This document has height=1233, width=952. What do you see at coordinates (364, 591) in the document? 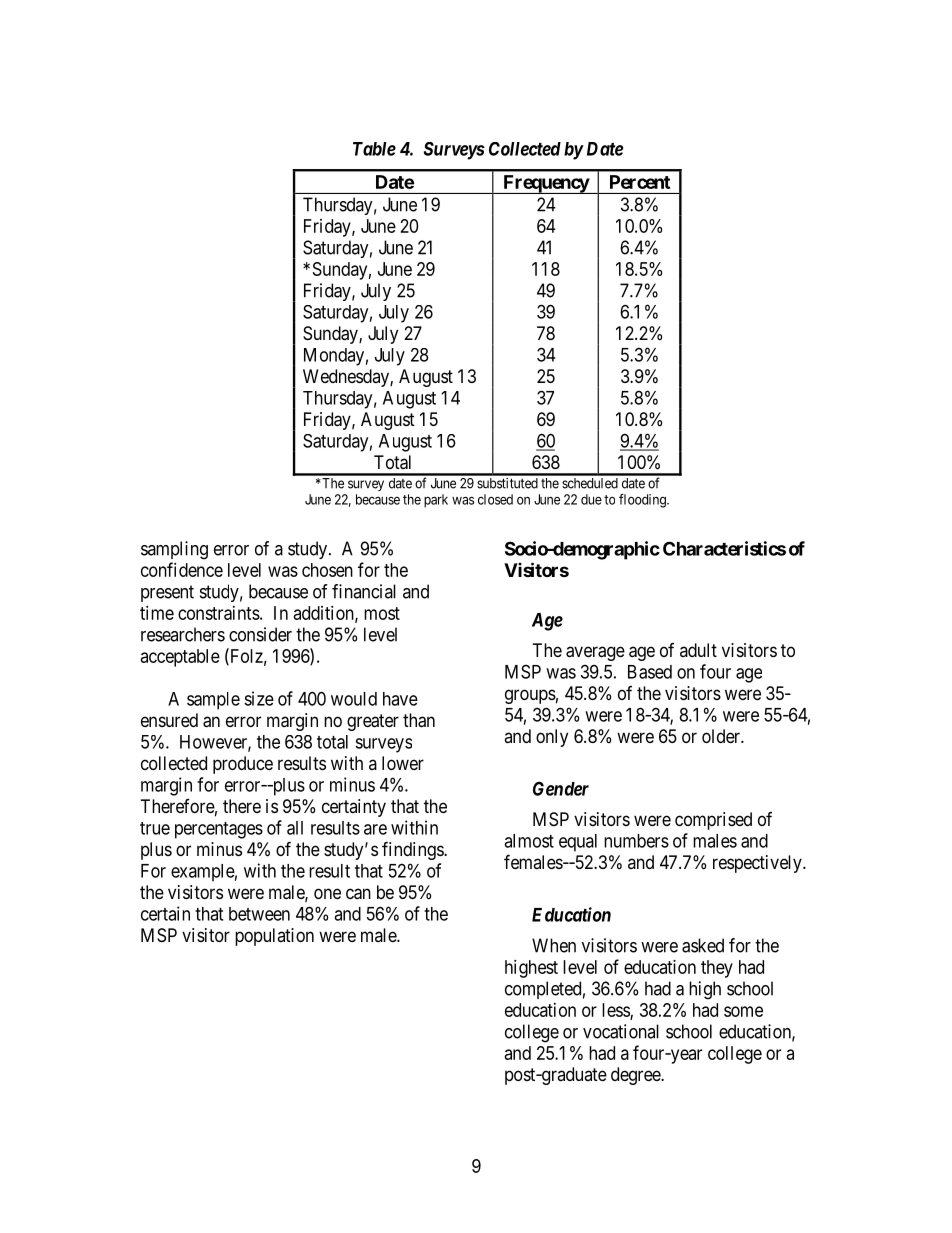
I see `financial` at bounding box center [364, 591].
